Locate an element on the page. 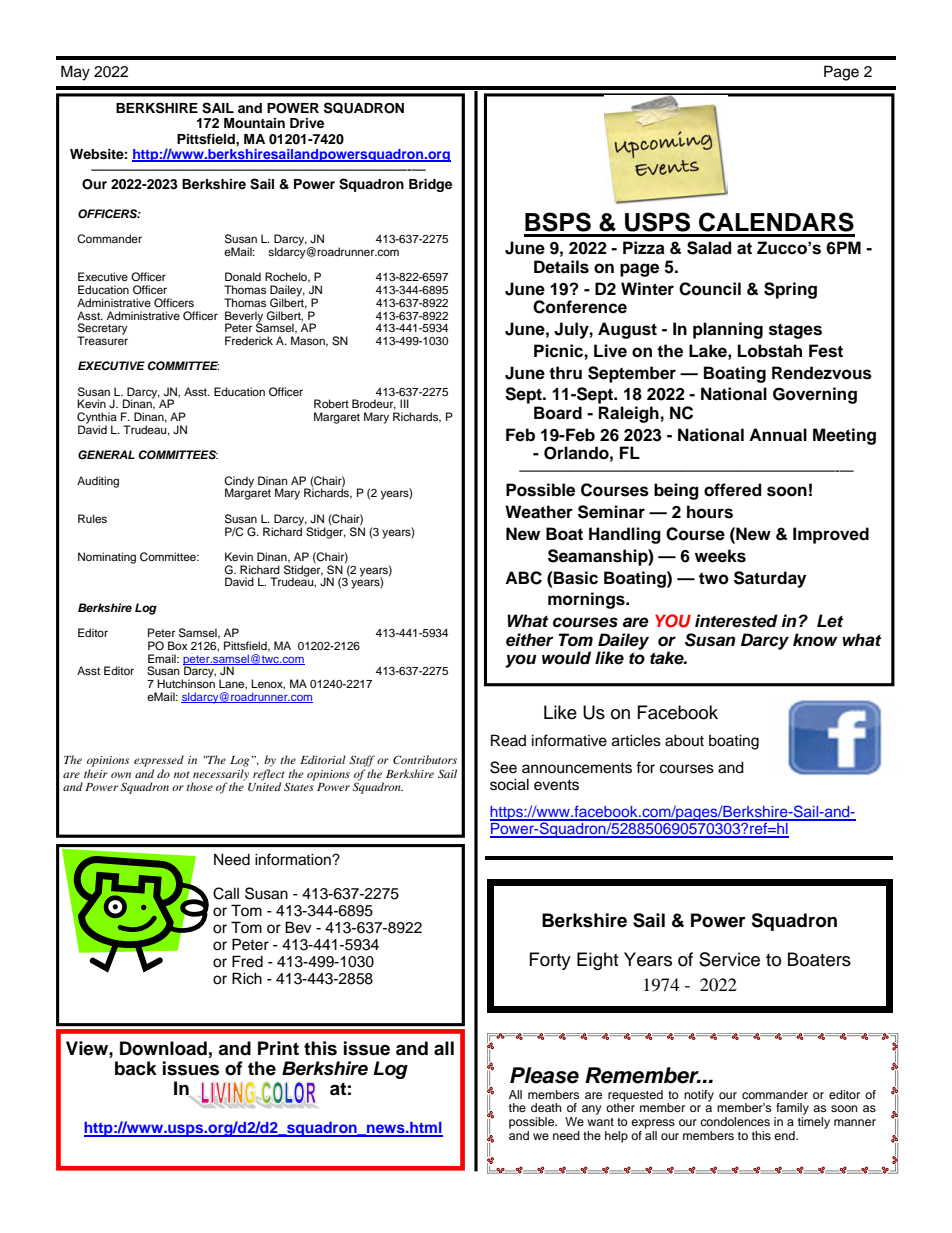 The height and width of the image is (1233, 952). social is located at coordinates (509, 784).
